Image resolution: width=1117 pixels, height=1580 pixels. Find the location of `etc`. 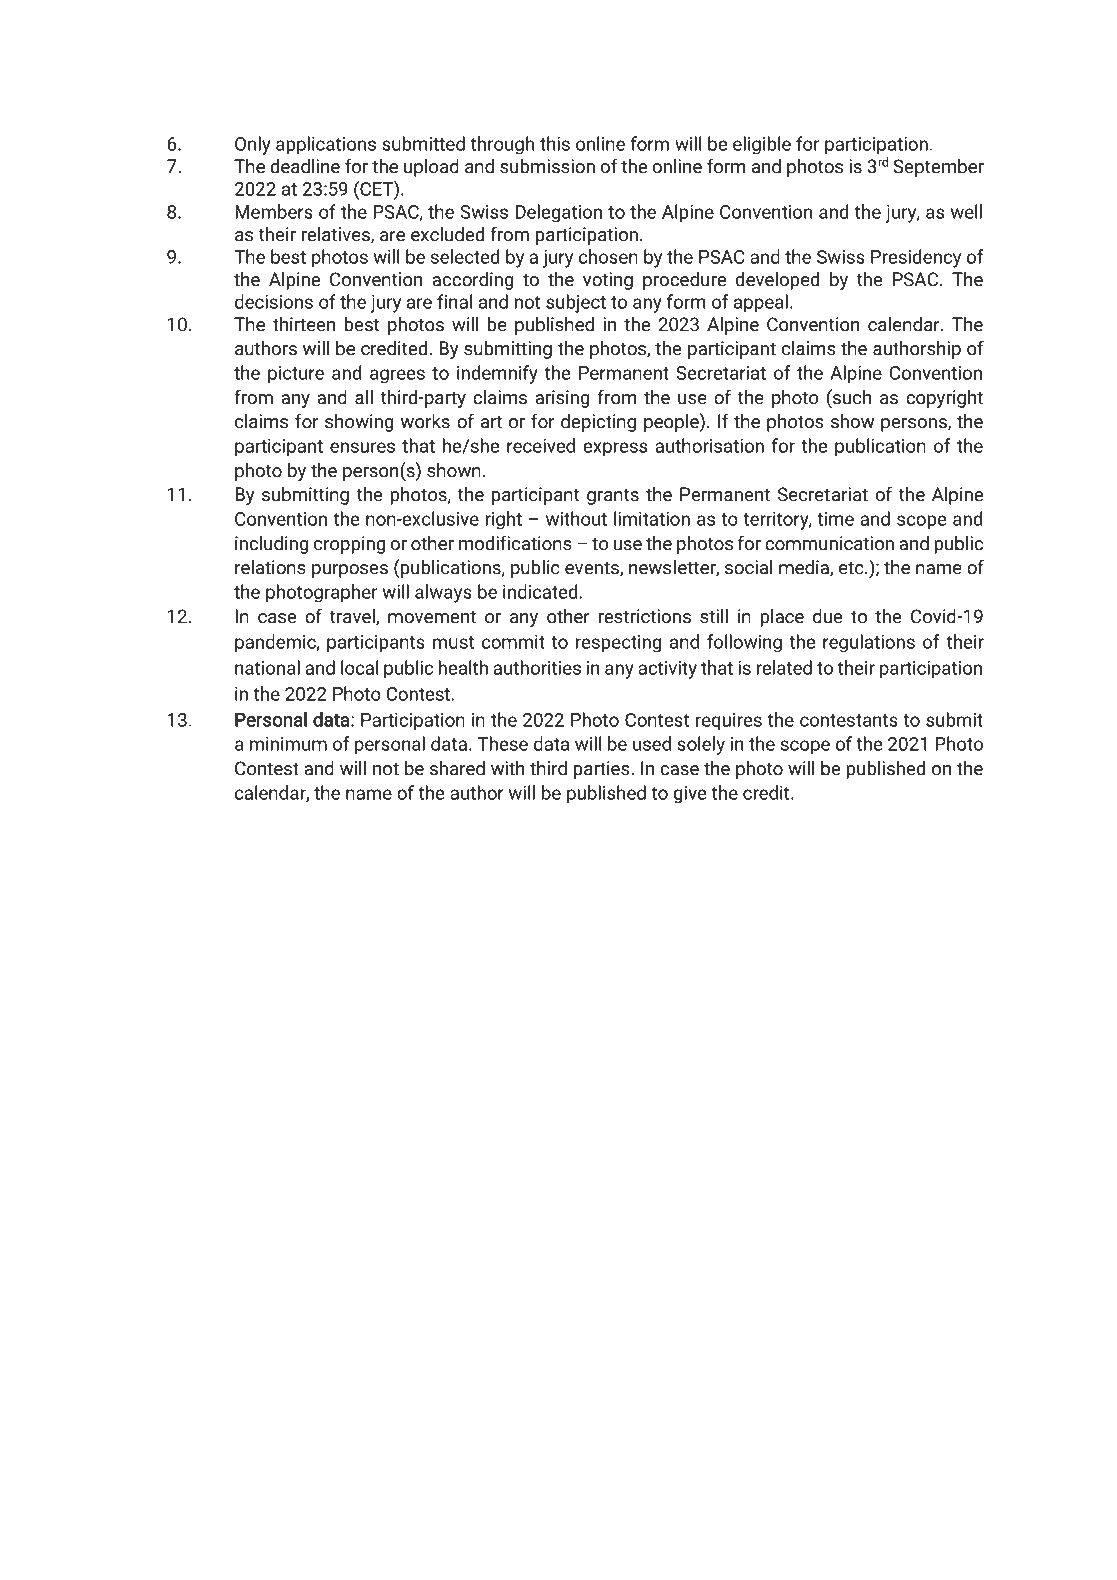

etc is located at coordinates (852, 568).
